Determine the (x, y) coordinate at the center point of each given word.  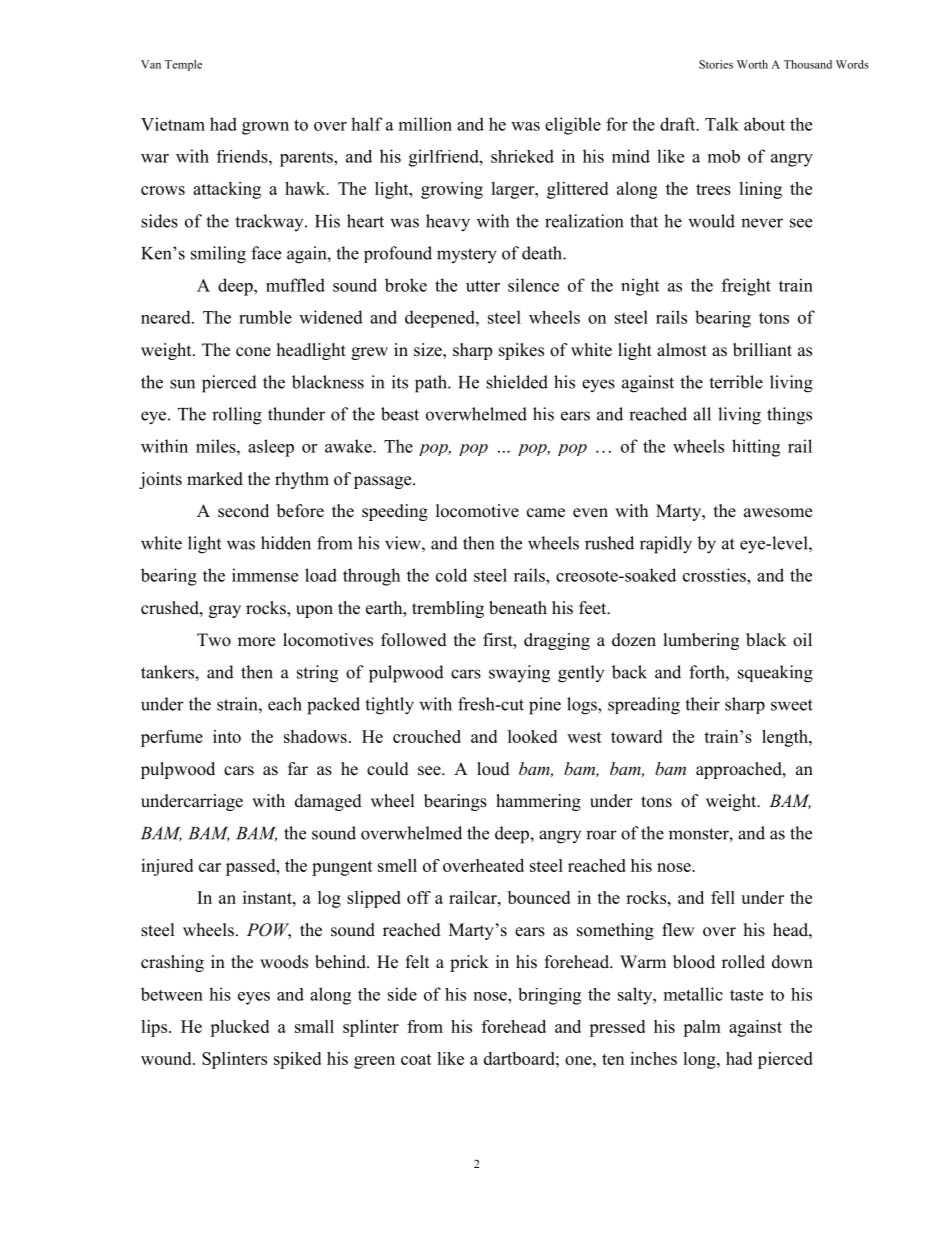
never (762, 223)
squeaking (775, 674)
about (764, 124)
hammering (538, 802)
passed (252, 867)
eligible (573, 126)
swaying (519, 674)
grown (265, 128)
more (256, 642)
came (546, 513)
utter (483, 286)
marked (215, 479)
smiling (218, 255)
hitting (756, 448)
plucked (239, 1028)
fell (723, 897)
